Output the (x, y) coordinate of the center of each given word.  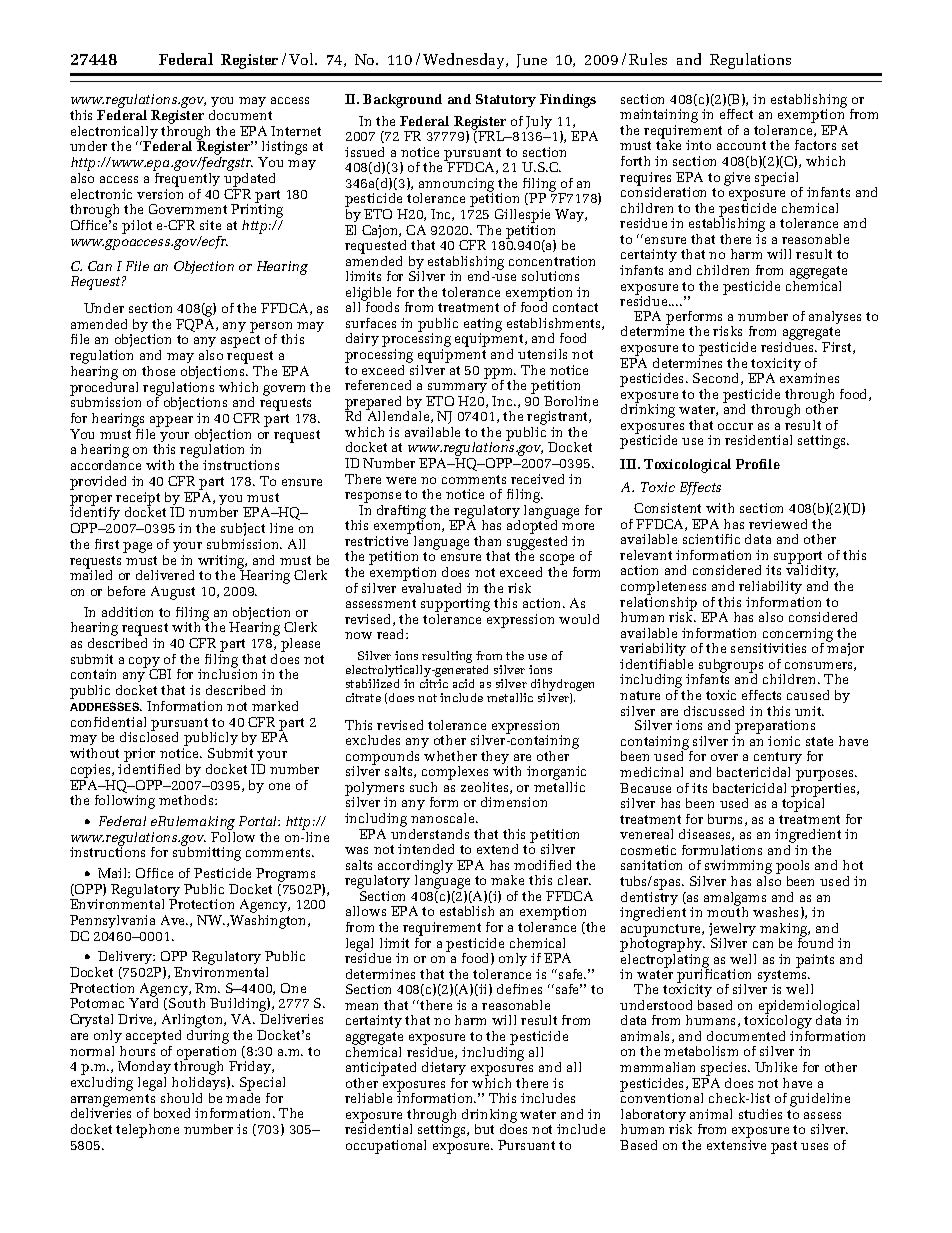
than (487, 541)
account (741, 145)
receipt (138, 500)
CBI (160, 674)
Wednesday (465, 61)
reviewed (778, 524)
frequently (187, 181)
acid (463, 683)
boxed (172, 1113)
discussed (714, 711)
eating (483, 326)
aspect (240, 341)
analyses (835, 317)
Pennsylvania (112, 921)
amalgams (735, 900)
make (507, 880)
